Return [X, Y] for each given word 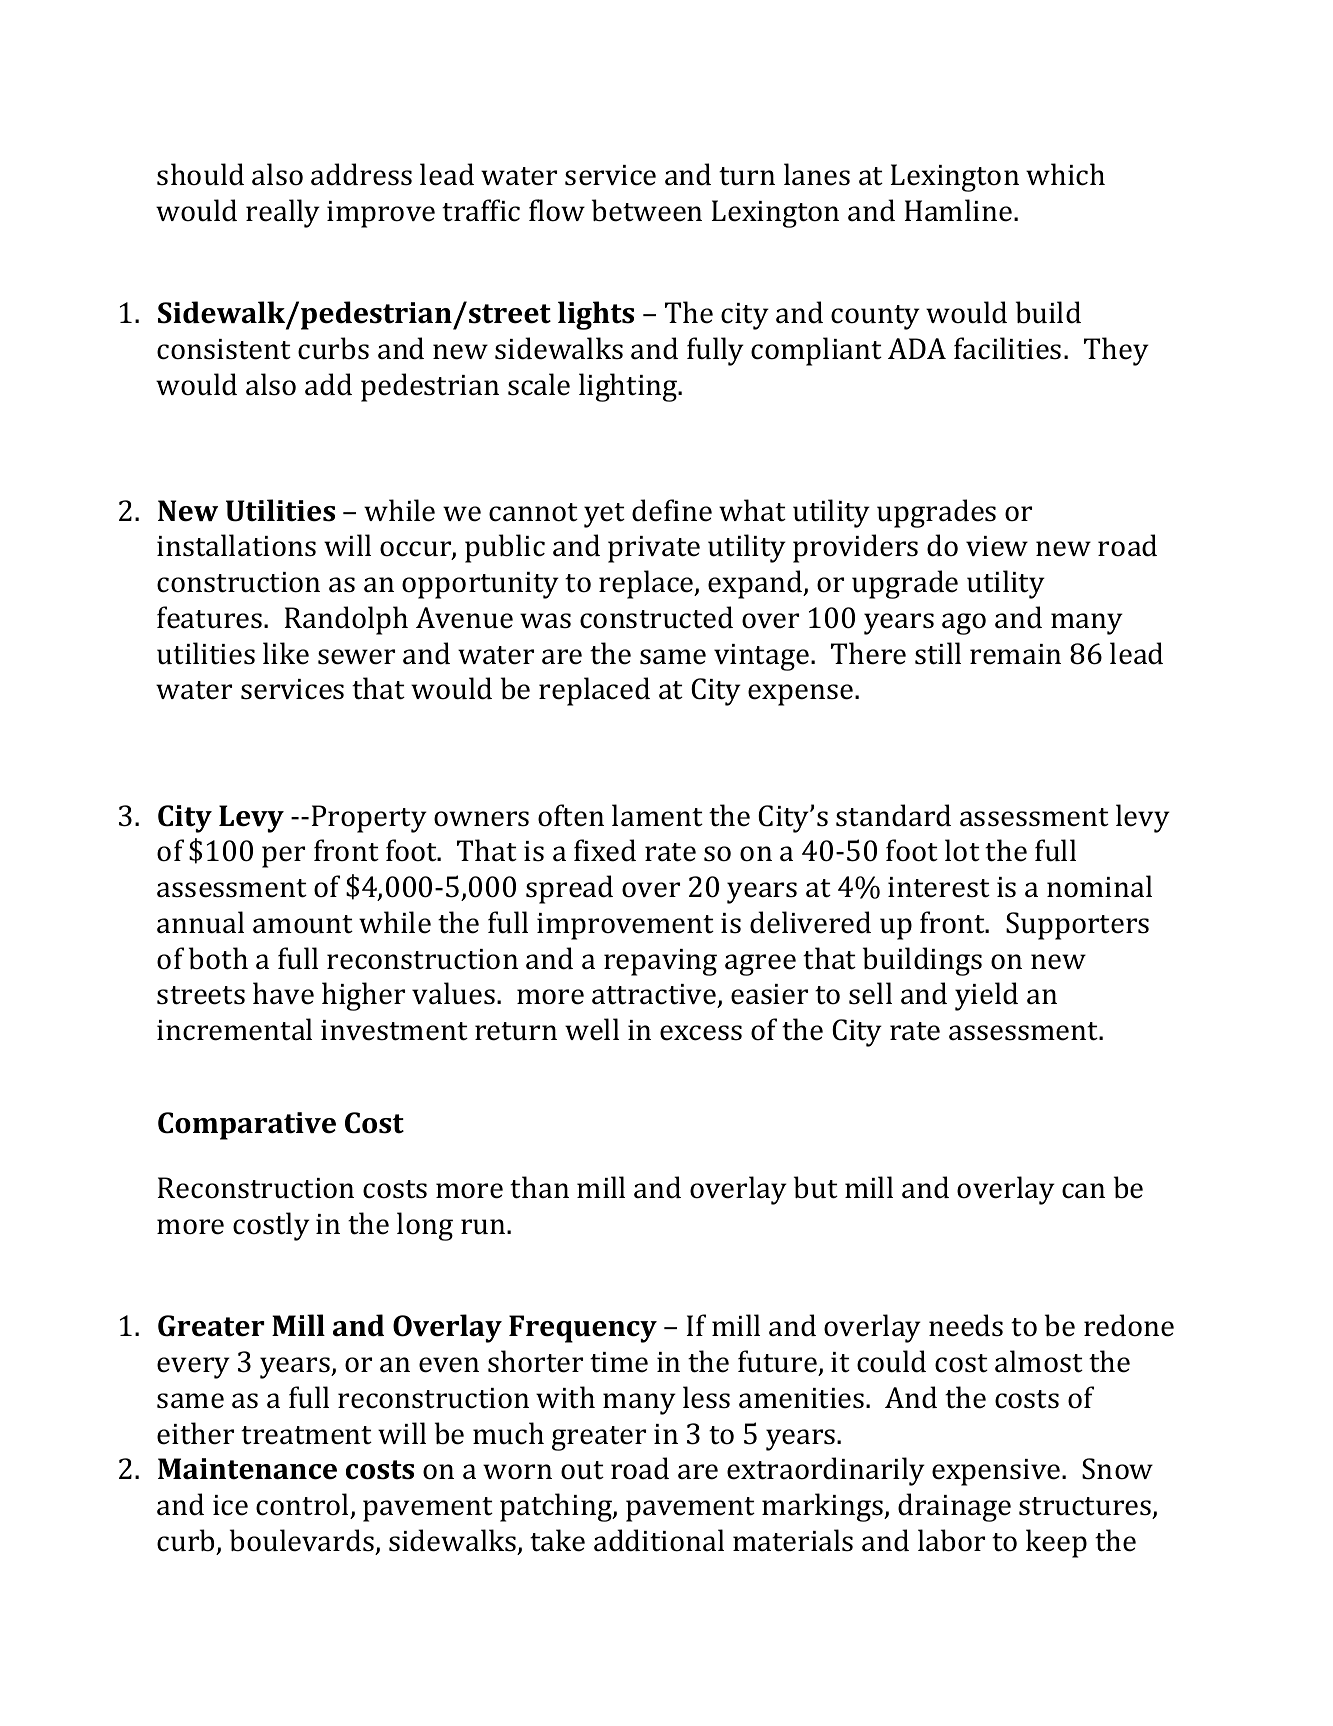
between [647, 210]
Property [369, 819]
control [302, 1504]
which [1065, 174]
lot [962, 850]
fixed [605, 850]
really [283, 213]
